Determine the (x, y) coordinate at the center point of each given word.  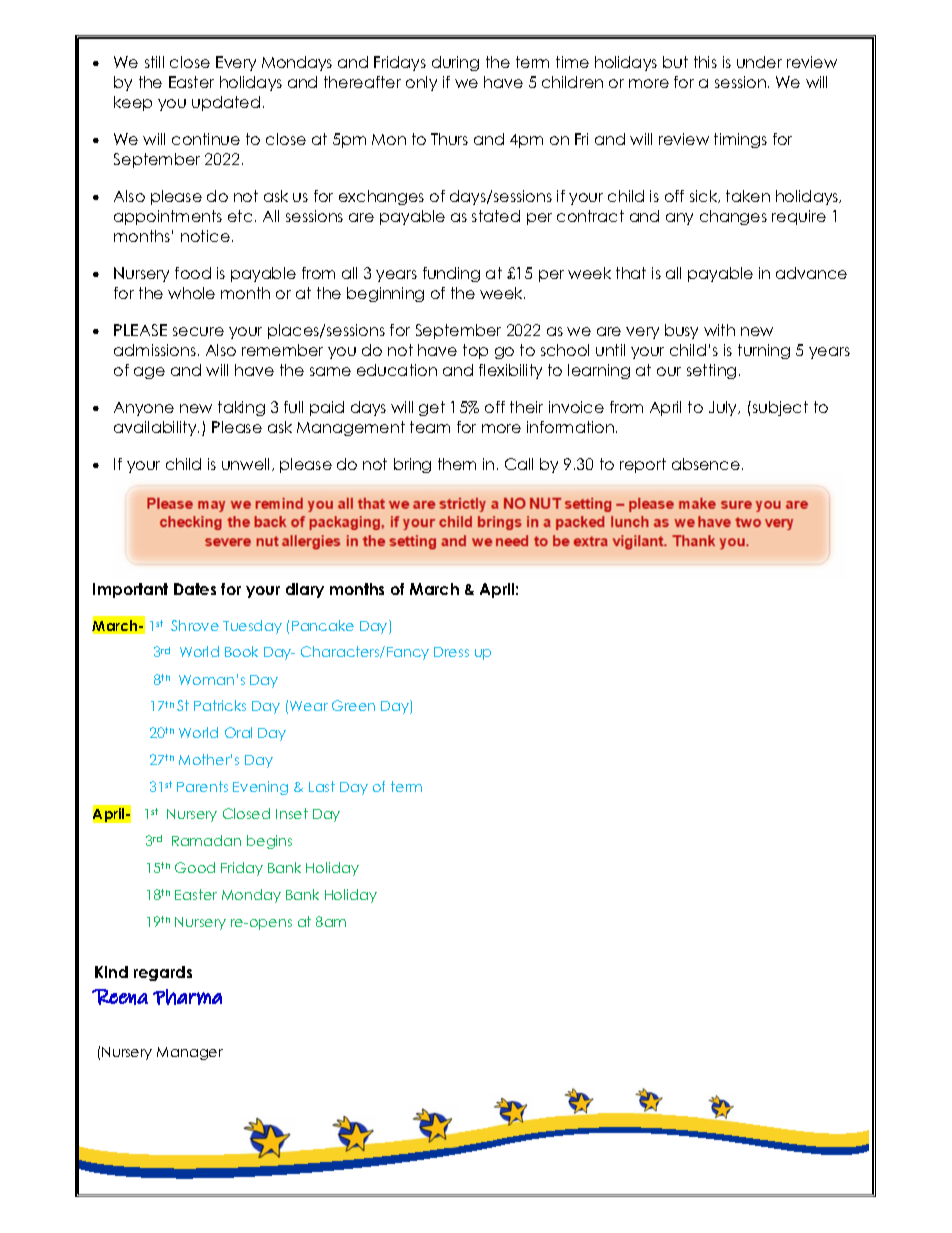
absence (706, 464)
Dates (195, 589)
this (705, 62)
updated (226, 103)
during (455, 63)
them (457, 464)
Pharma (187, 997)
